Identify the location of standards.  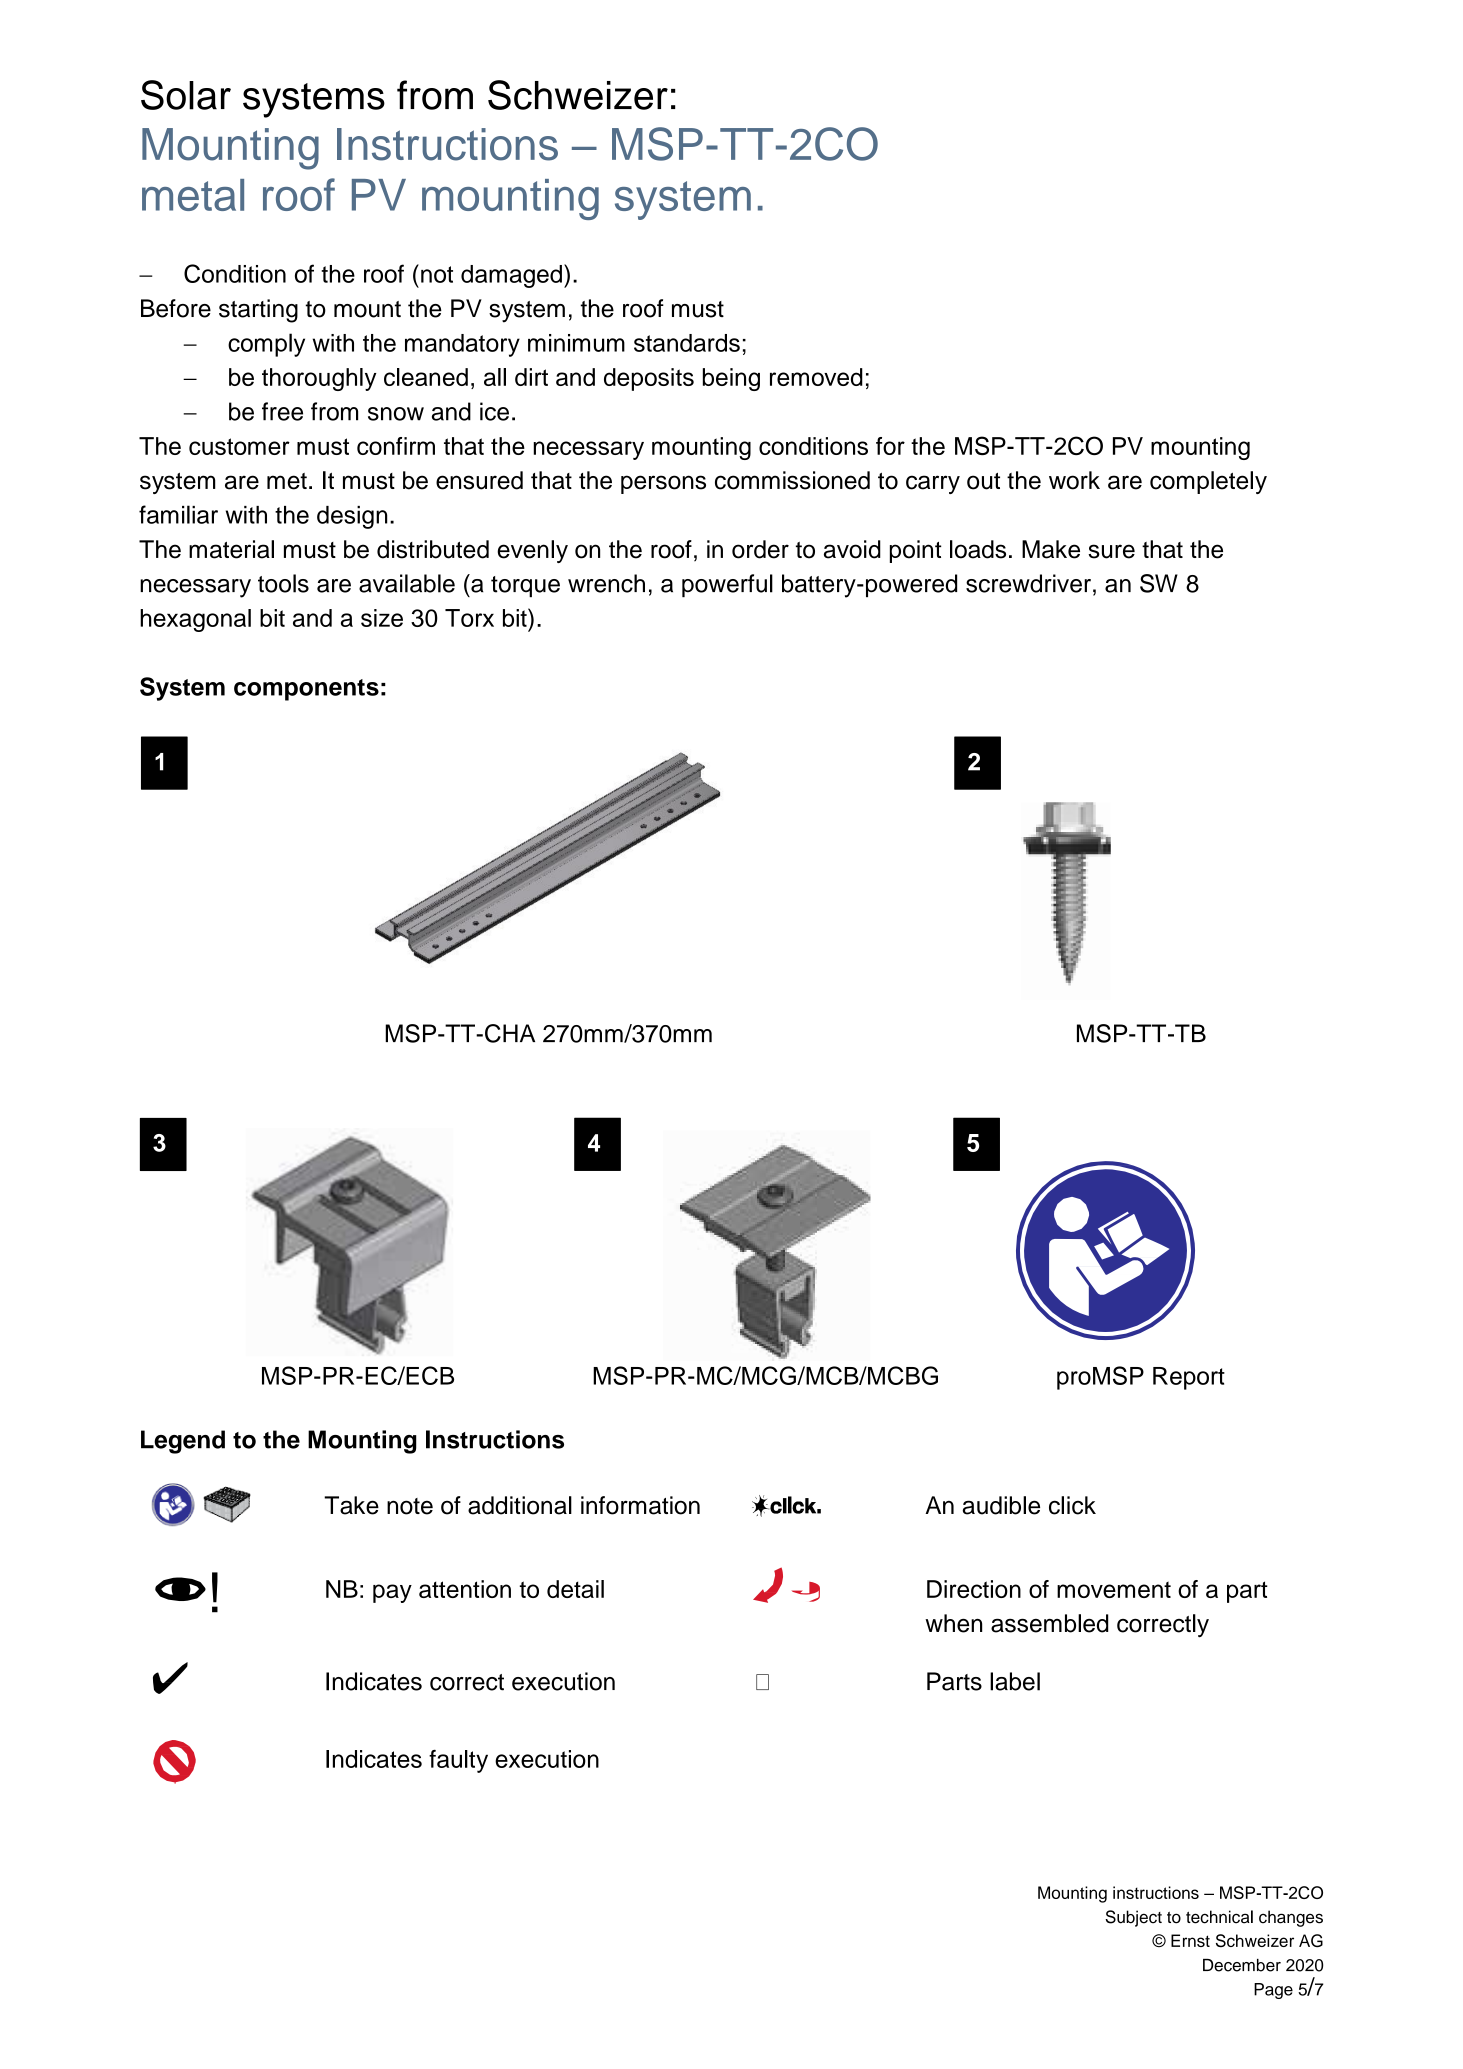
(687, 343).
